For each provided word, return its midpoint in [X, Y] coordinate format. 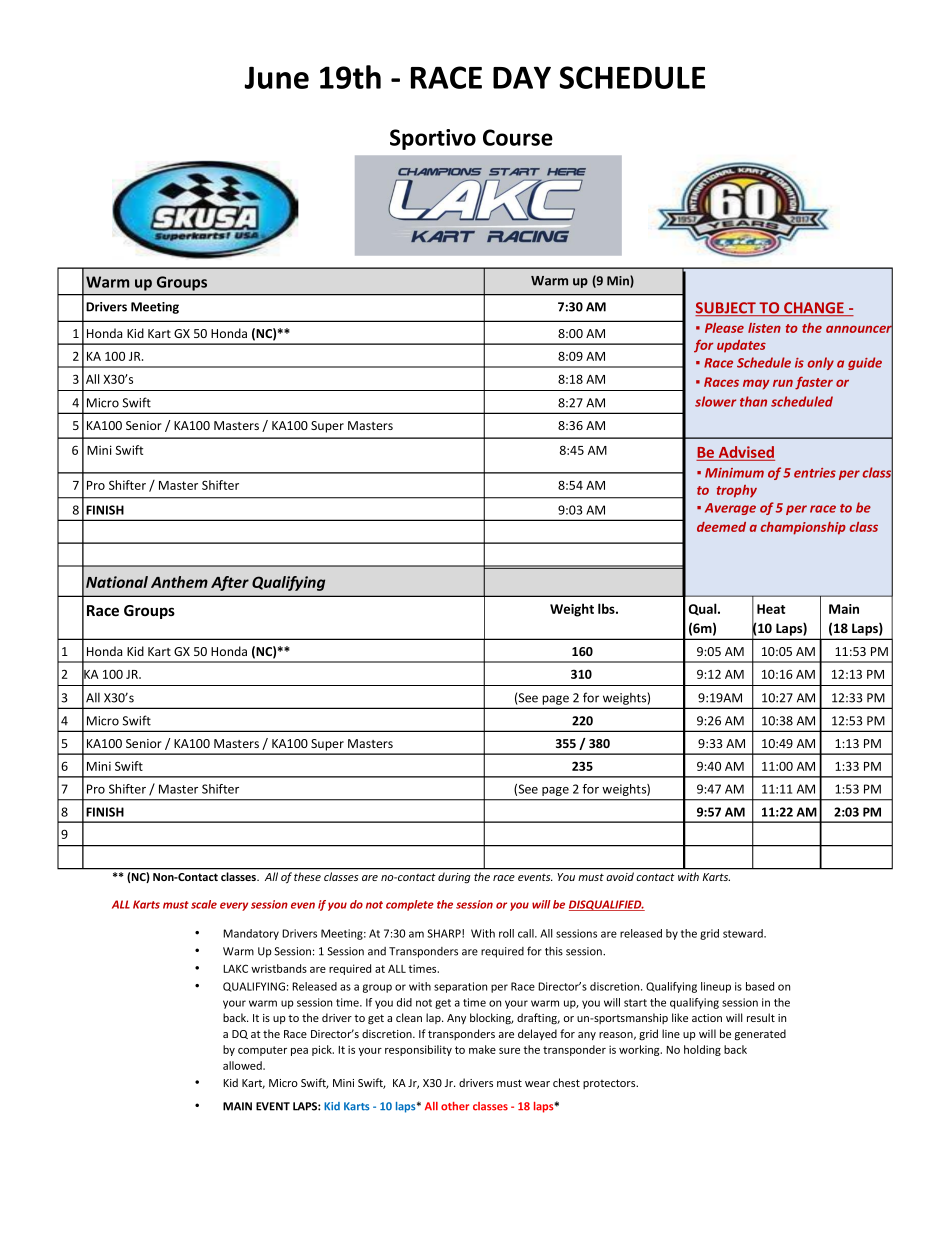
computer [262, 1051]
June [276, 77]
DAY [522, 77]
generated [760, 1035]
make [482, 1049]
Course [518, 137]
